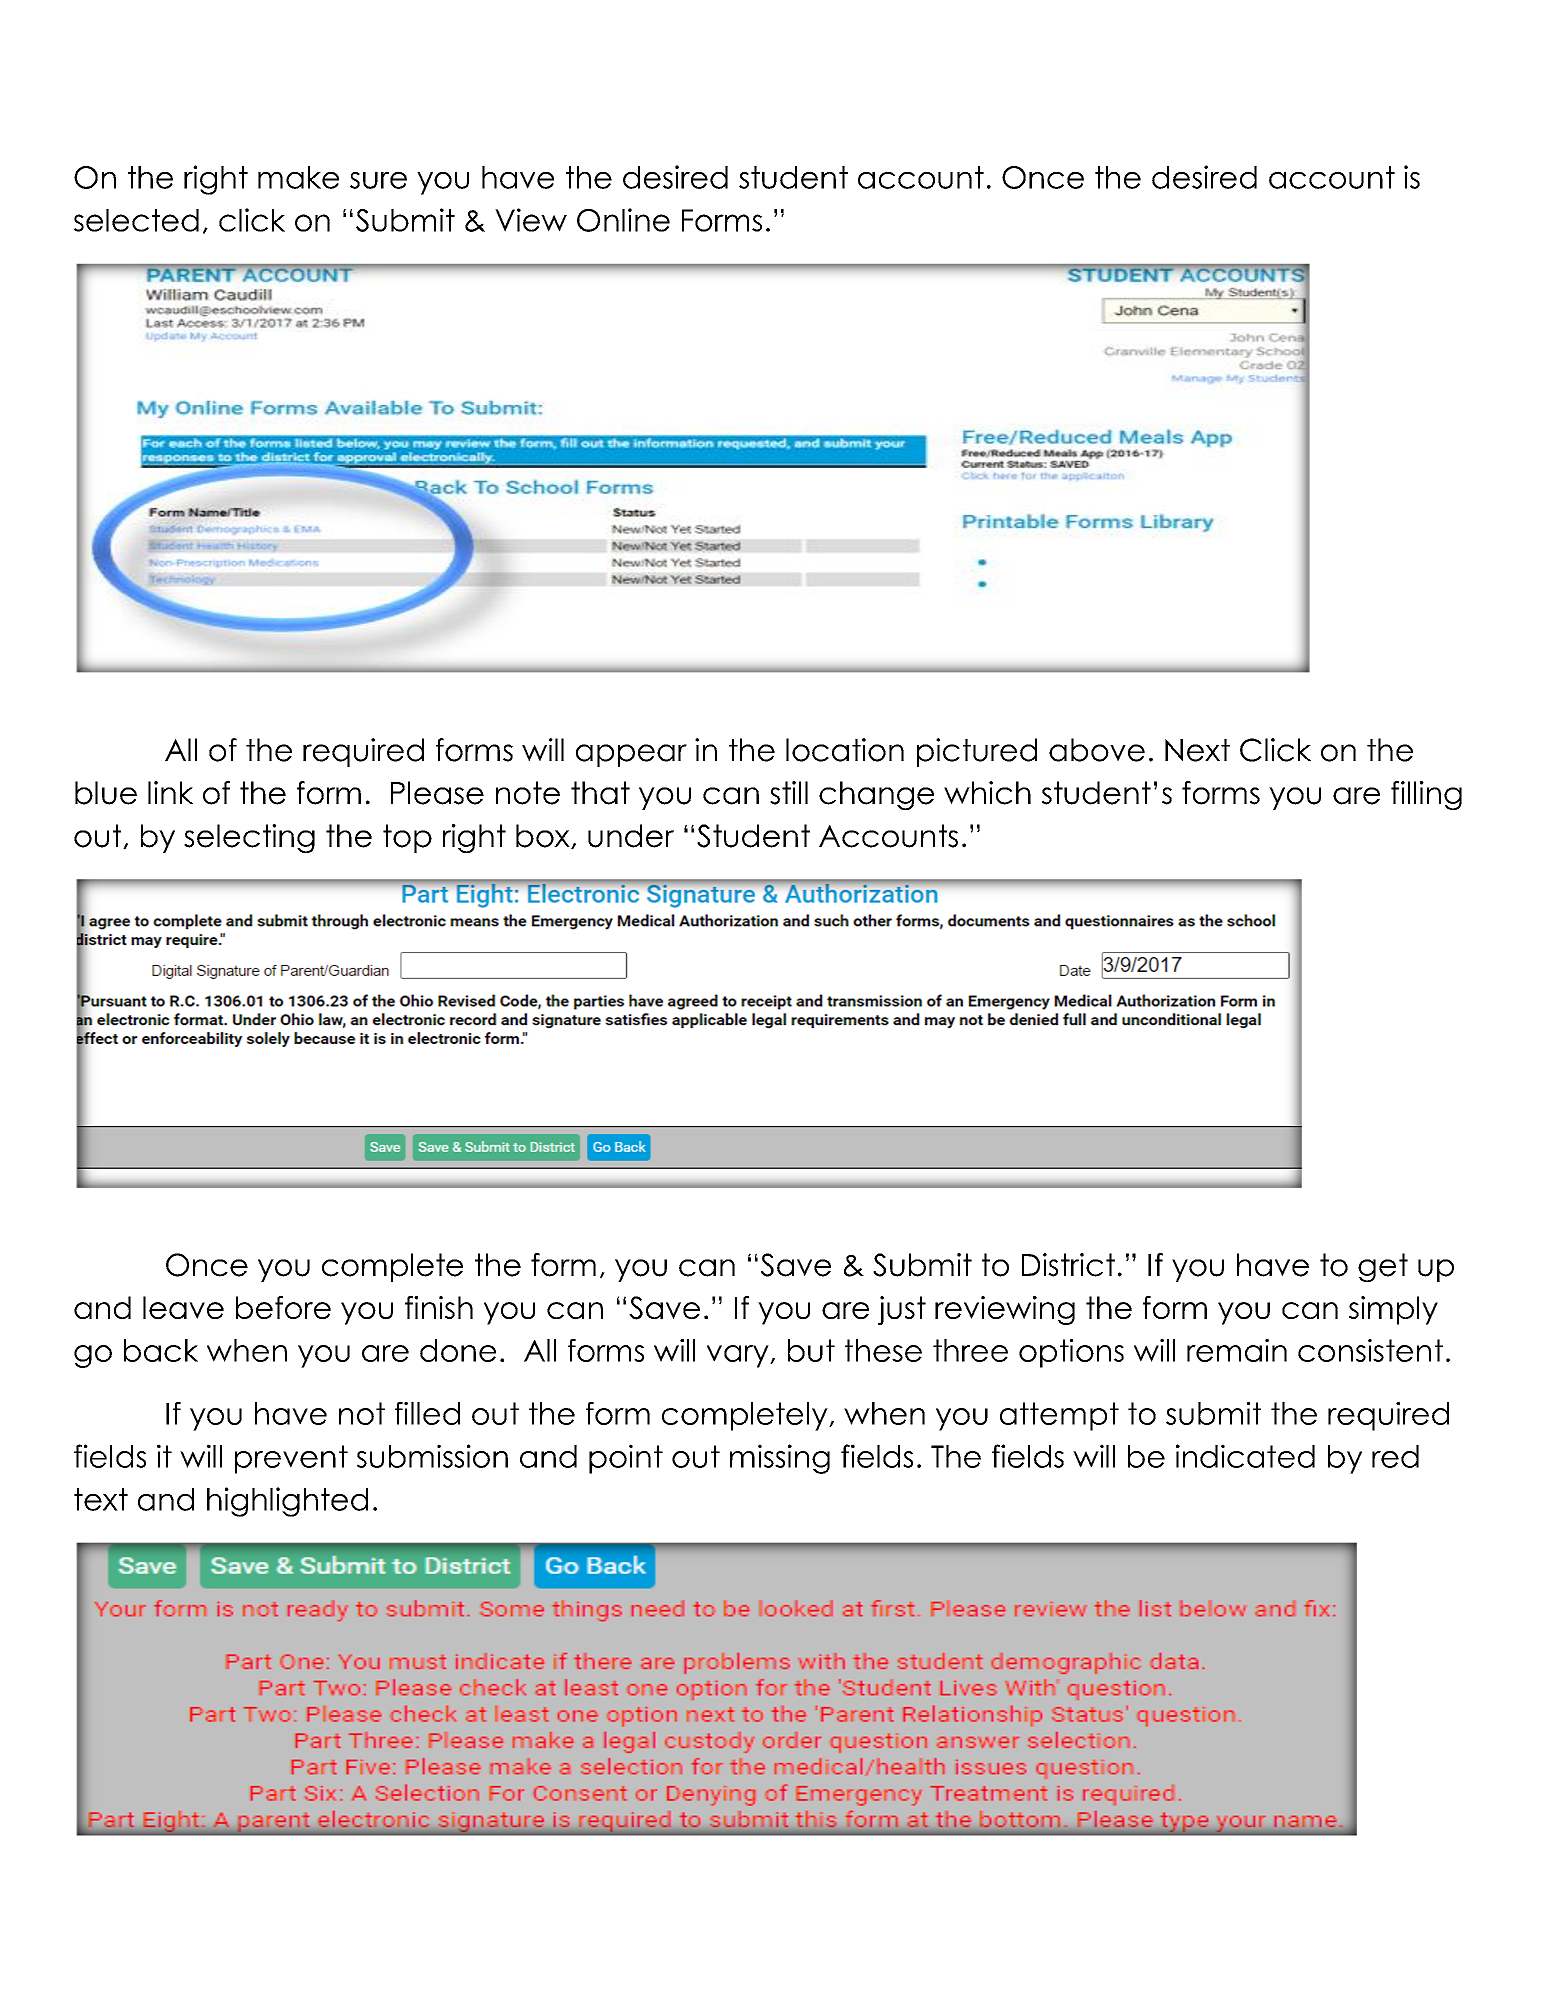 Image resolution: width=1552 pixels, height=2008 pixels. Describe the element at coordinates (378, 180) in the document. I see `sure` at that location.
